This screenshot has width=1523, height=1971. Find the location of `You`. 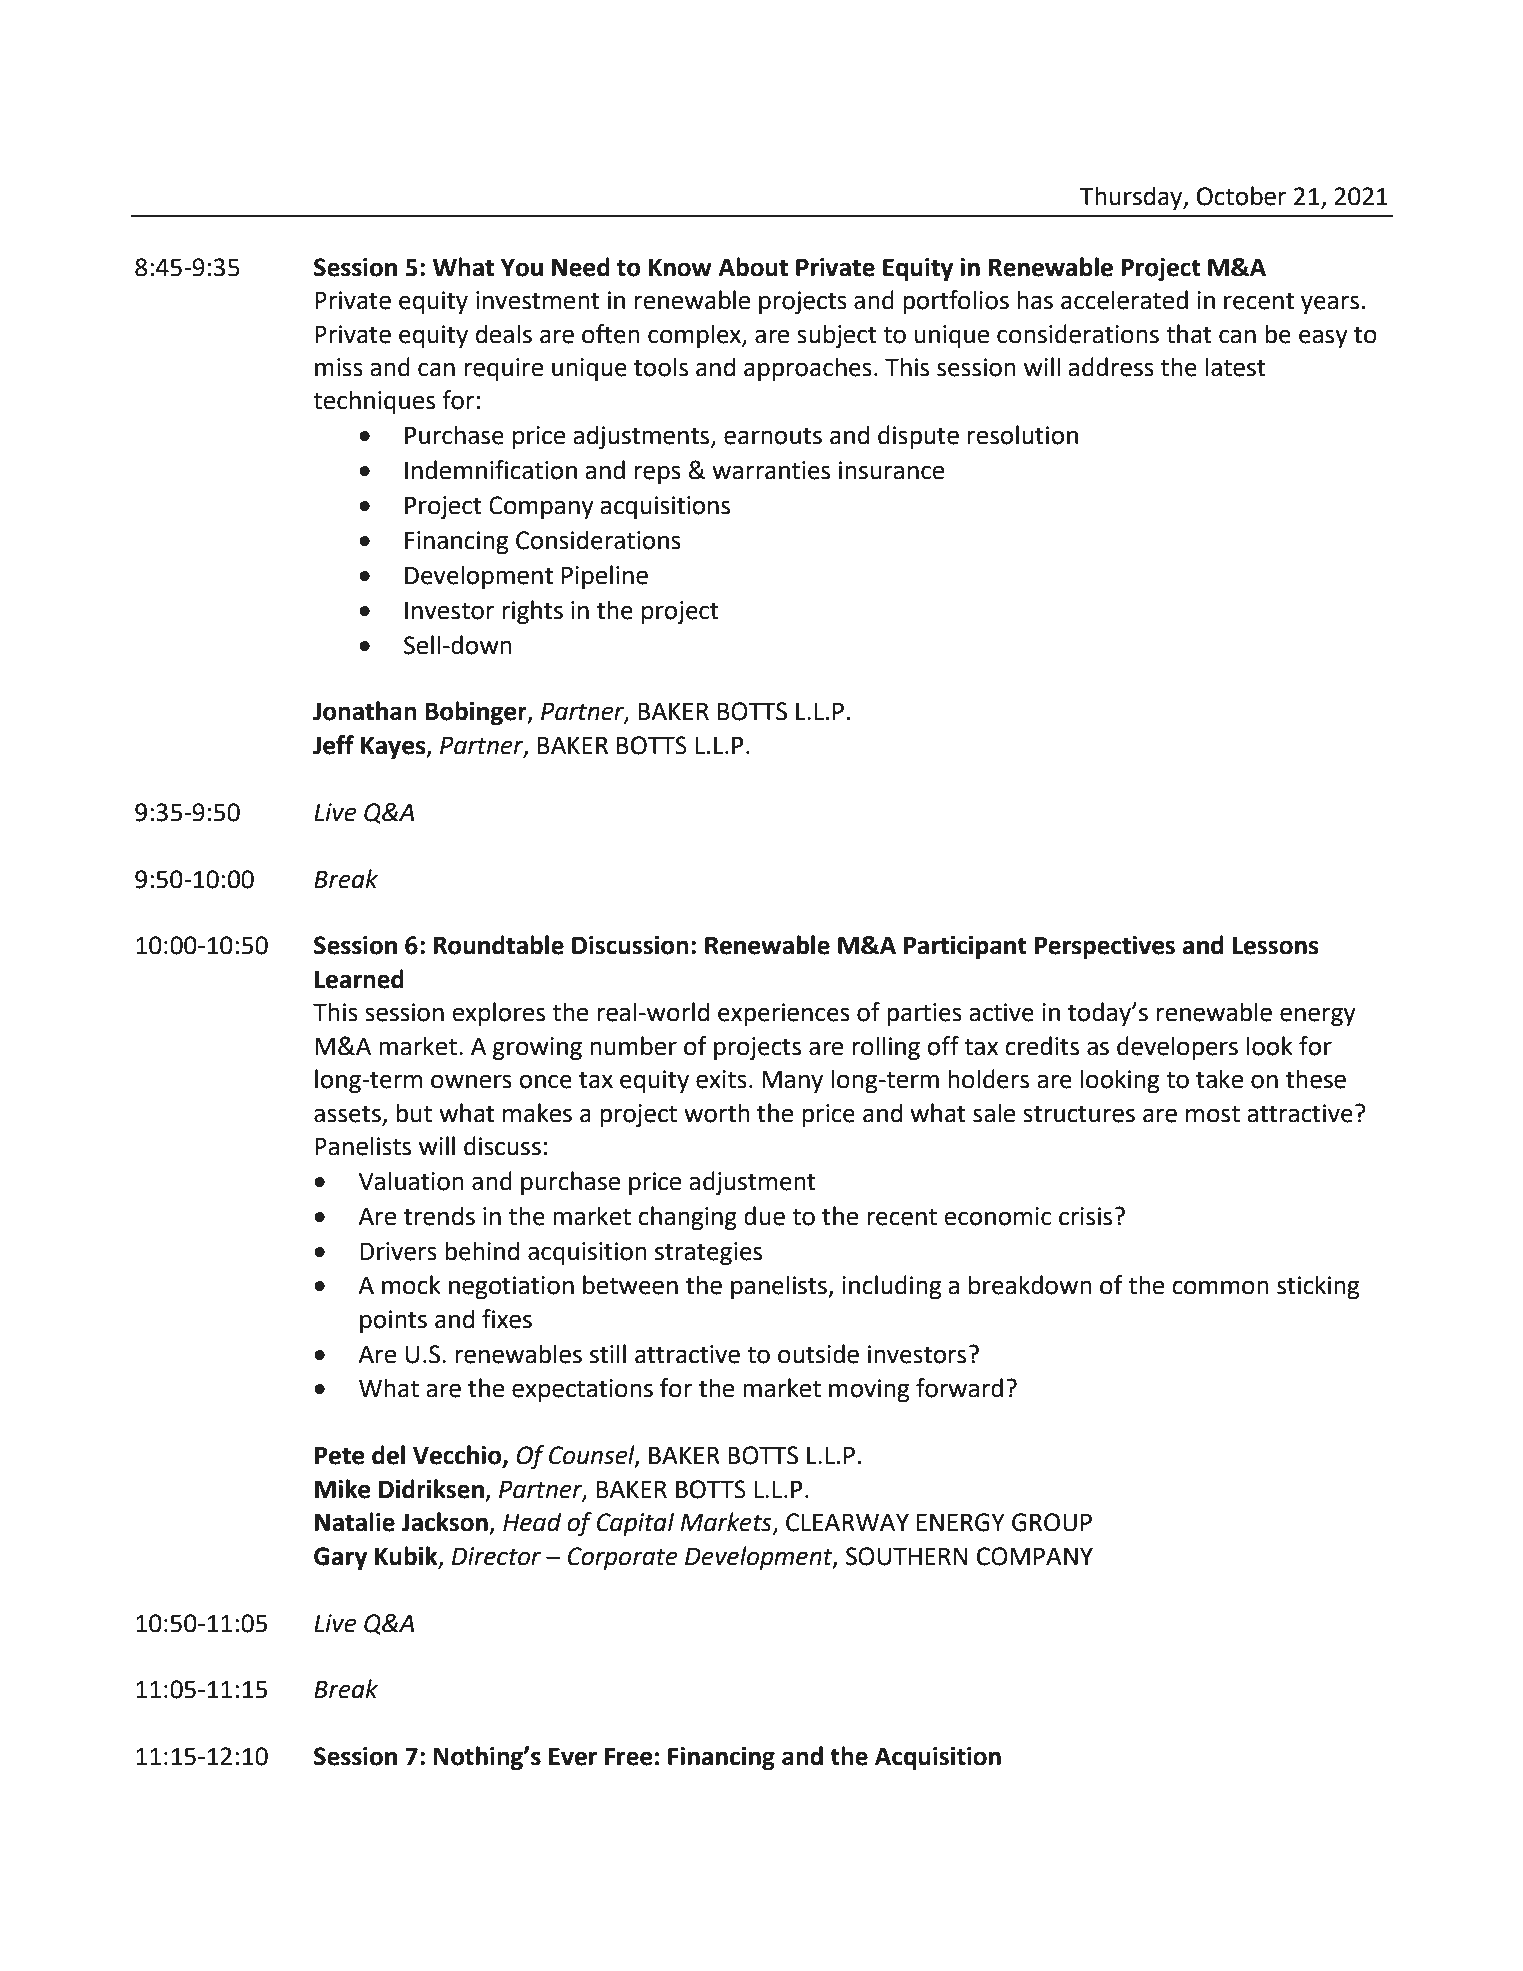

You is located at coordinates (522, 268).
